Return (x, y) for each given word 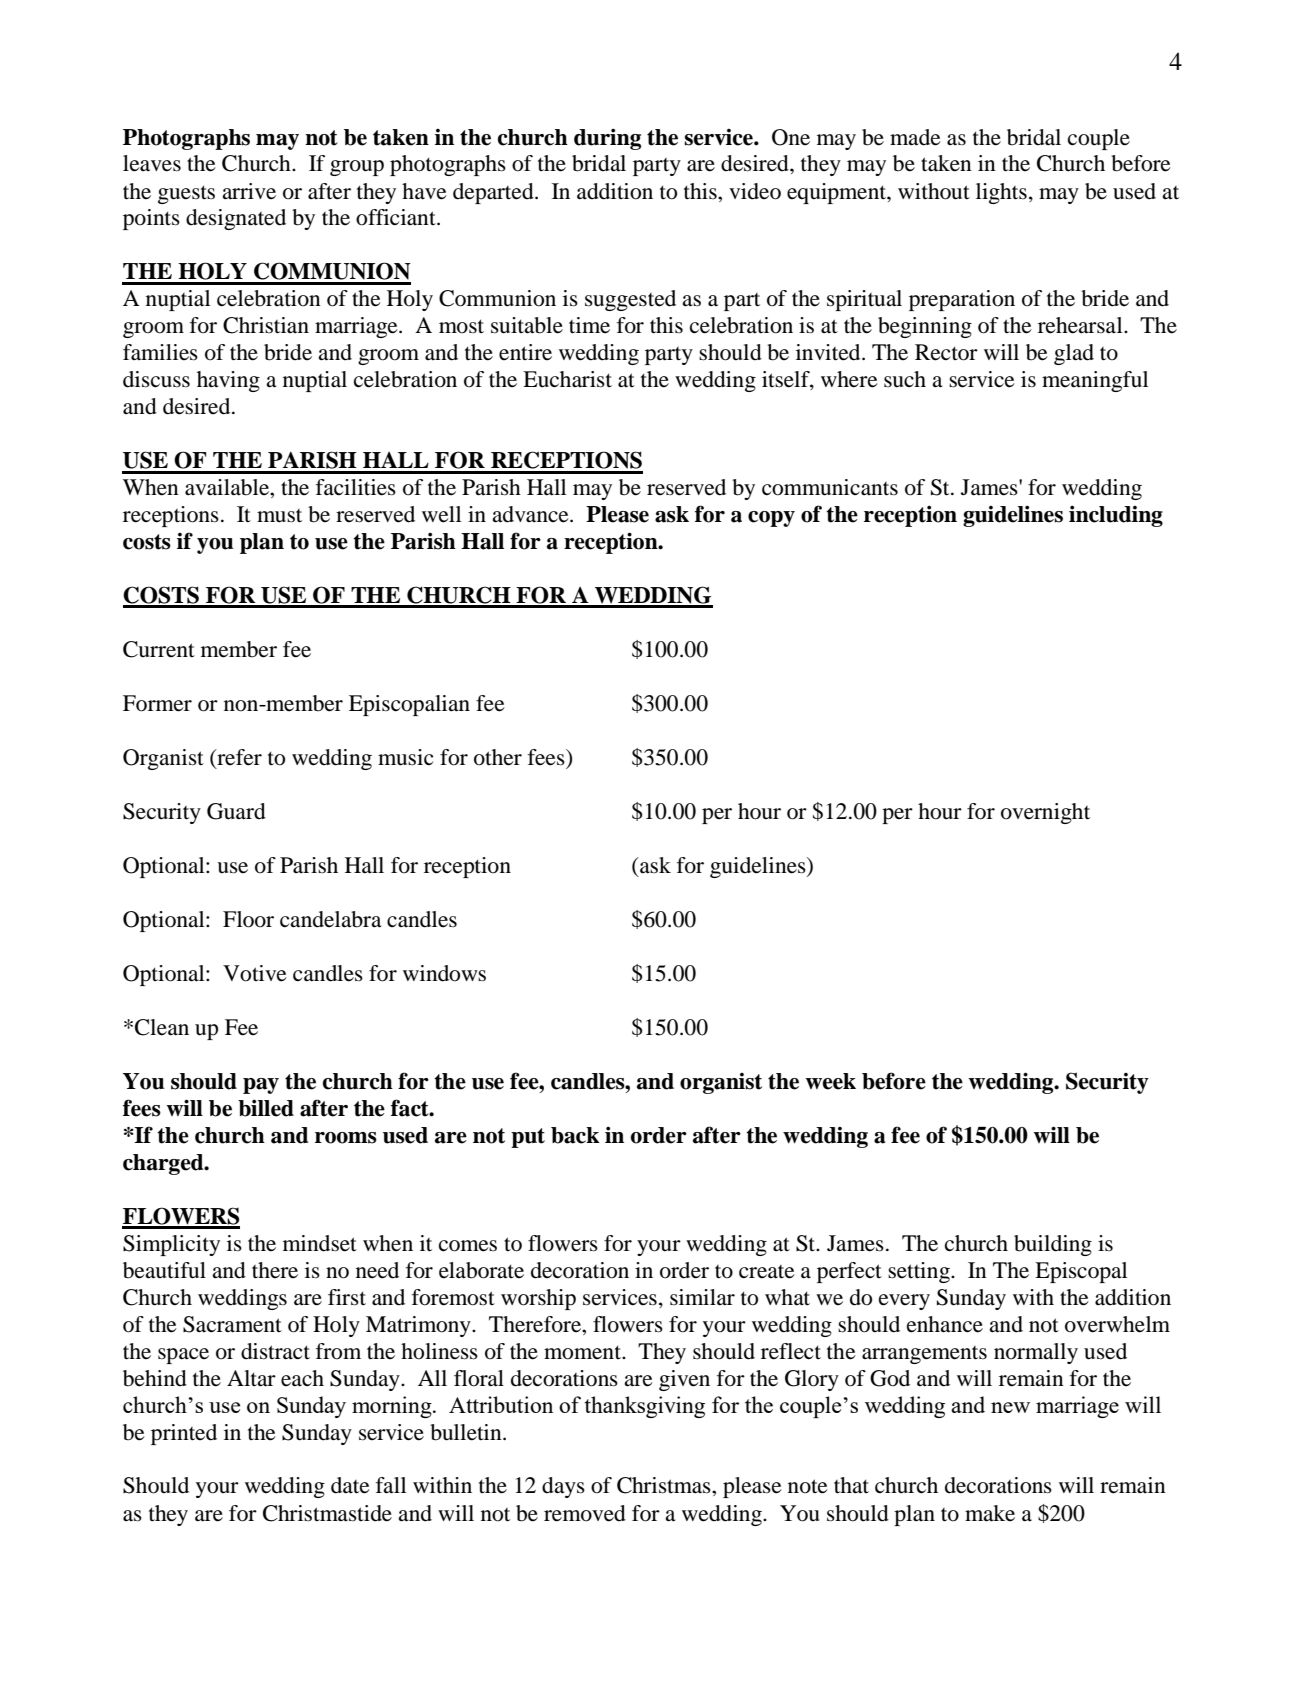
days (563, 1487)
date (350, 1485)
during (607, 139)
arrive (249, 191)
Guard (236, 811)
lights (1001, 193)
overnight (1045, 813)
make (990, 1513)
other (498, 757)
